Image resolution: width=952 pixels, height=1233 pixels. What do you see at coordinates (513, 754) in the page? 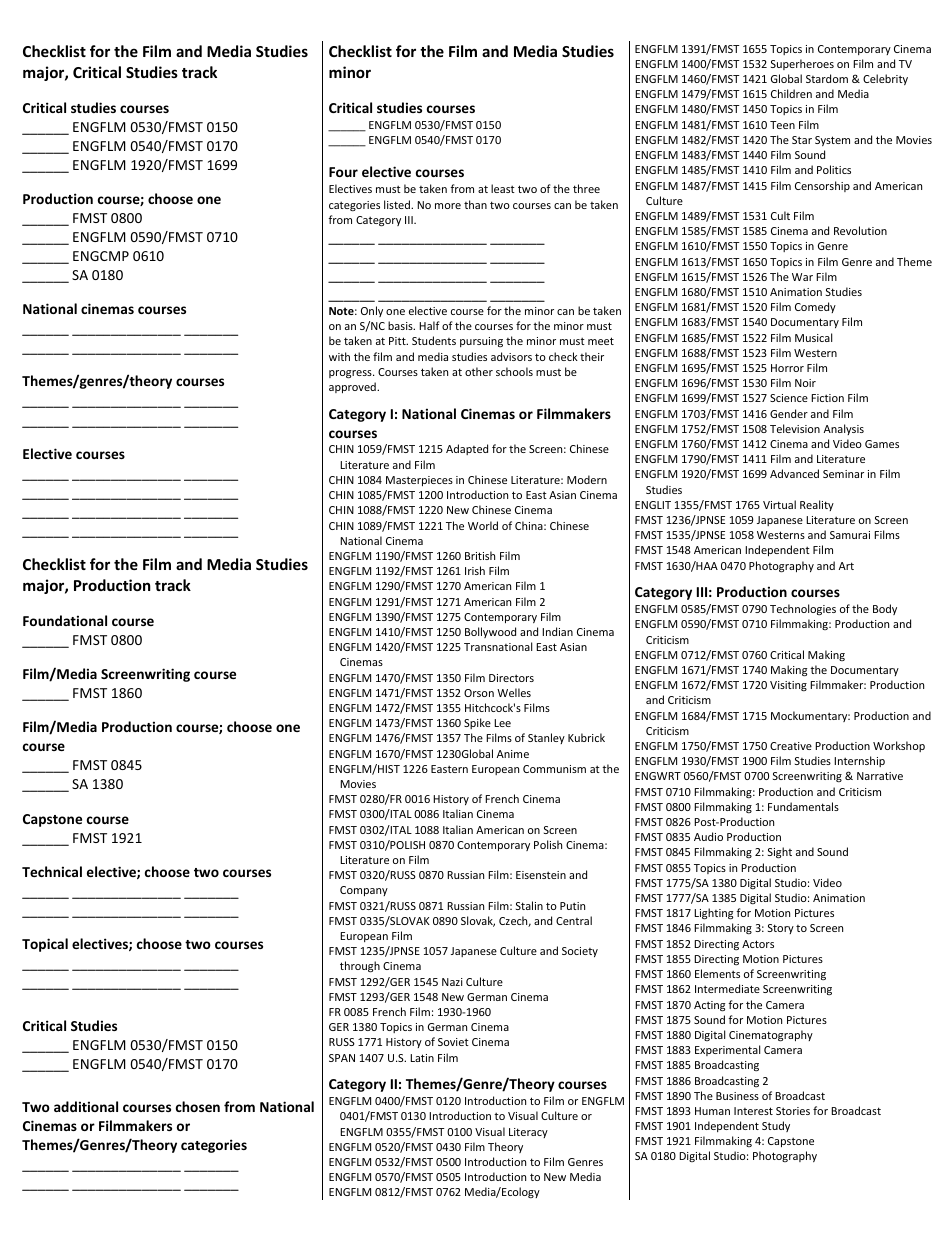
I see `Anime` at bounding box center [513, 754].
